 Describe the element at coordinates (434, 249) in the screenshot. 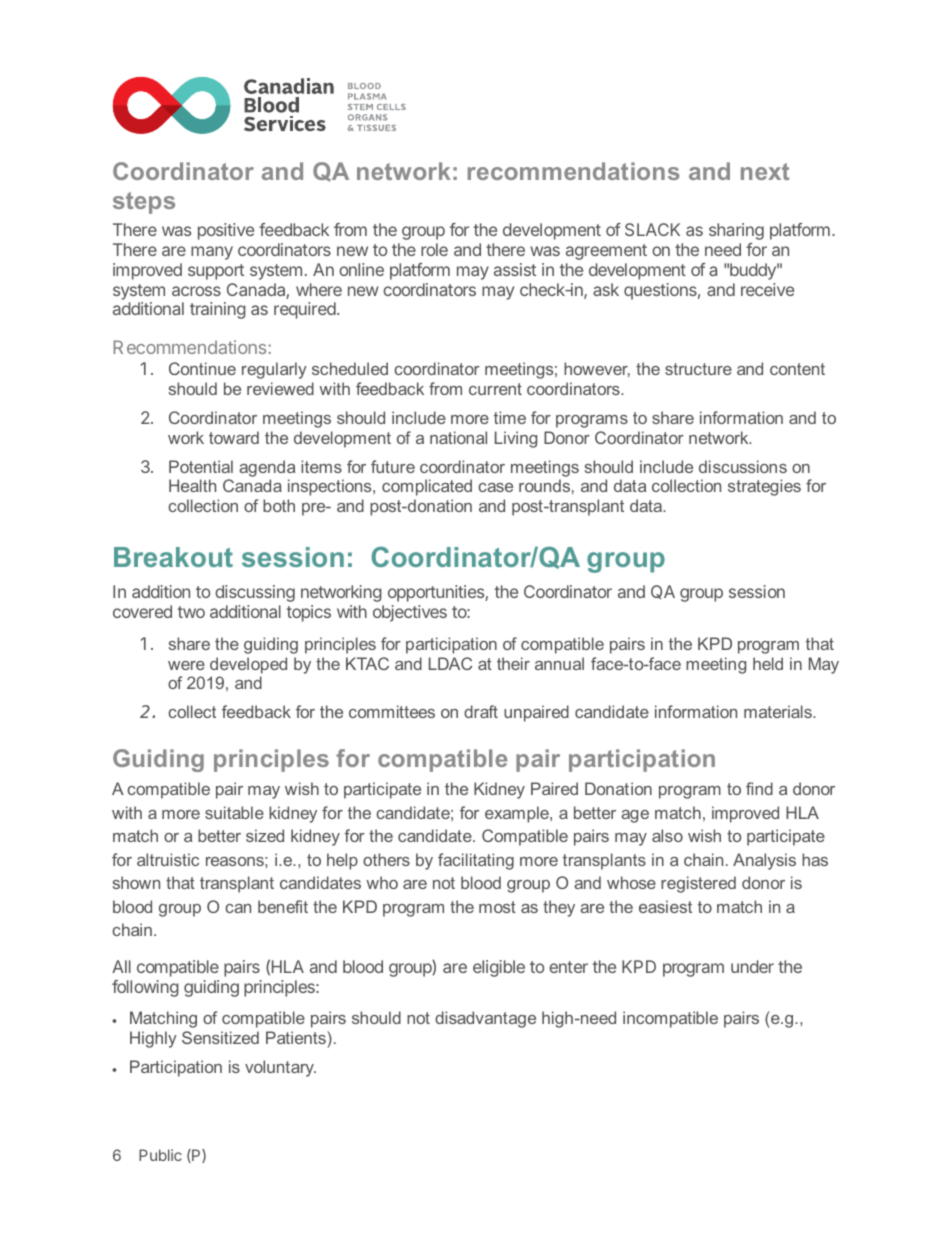

I see `role` at that location.
